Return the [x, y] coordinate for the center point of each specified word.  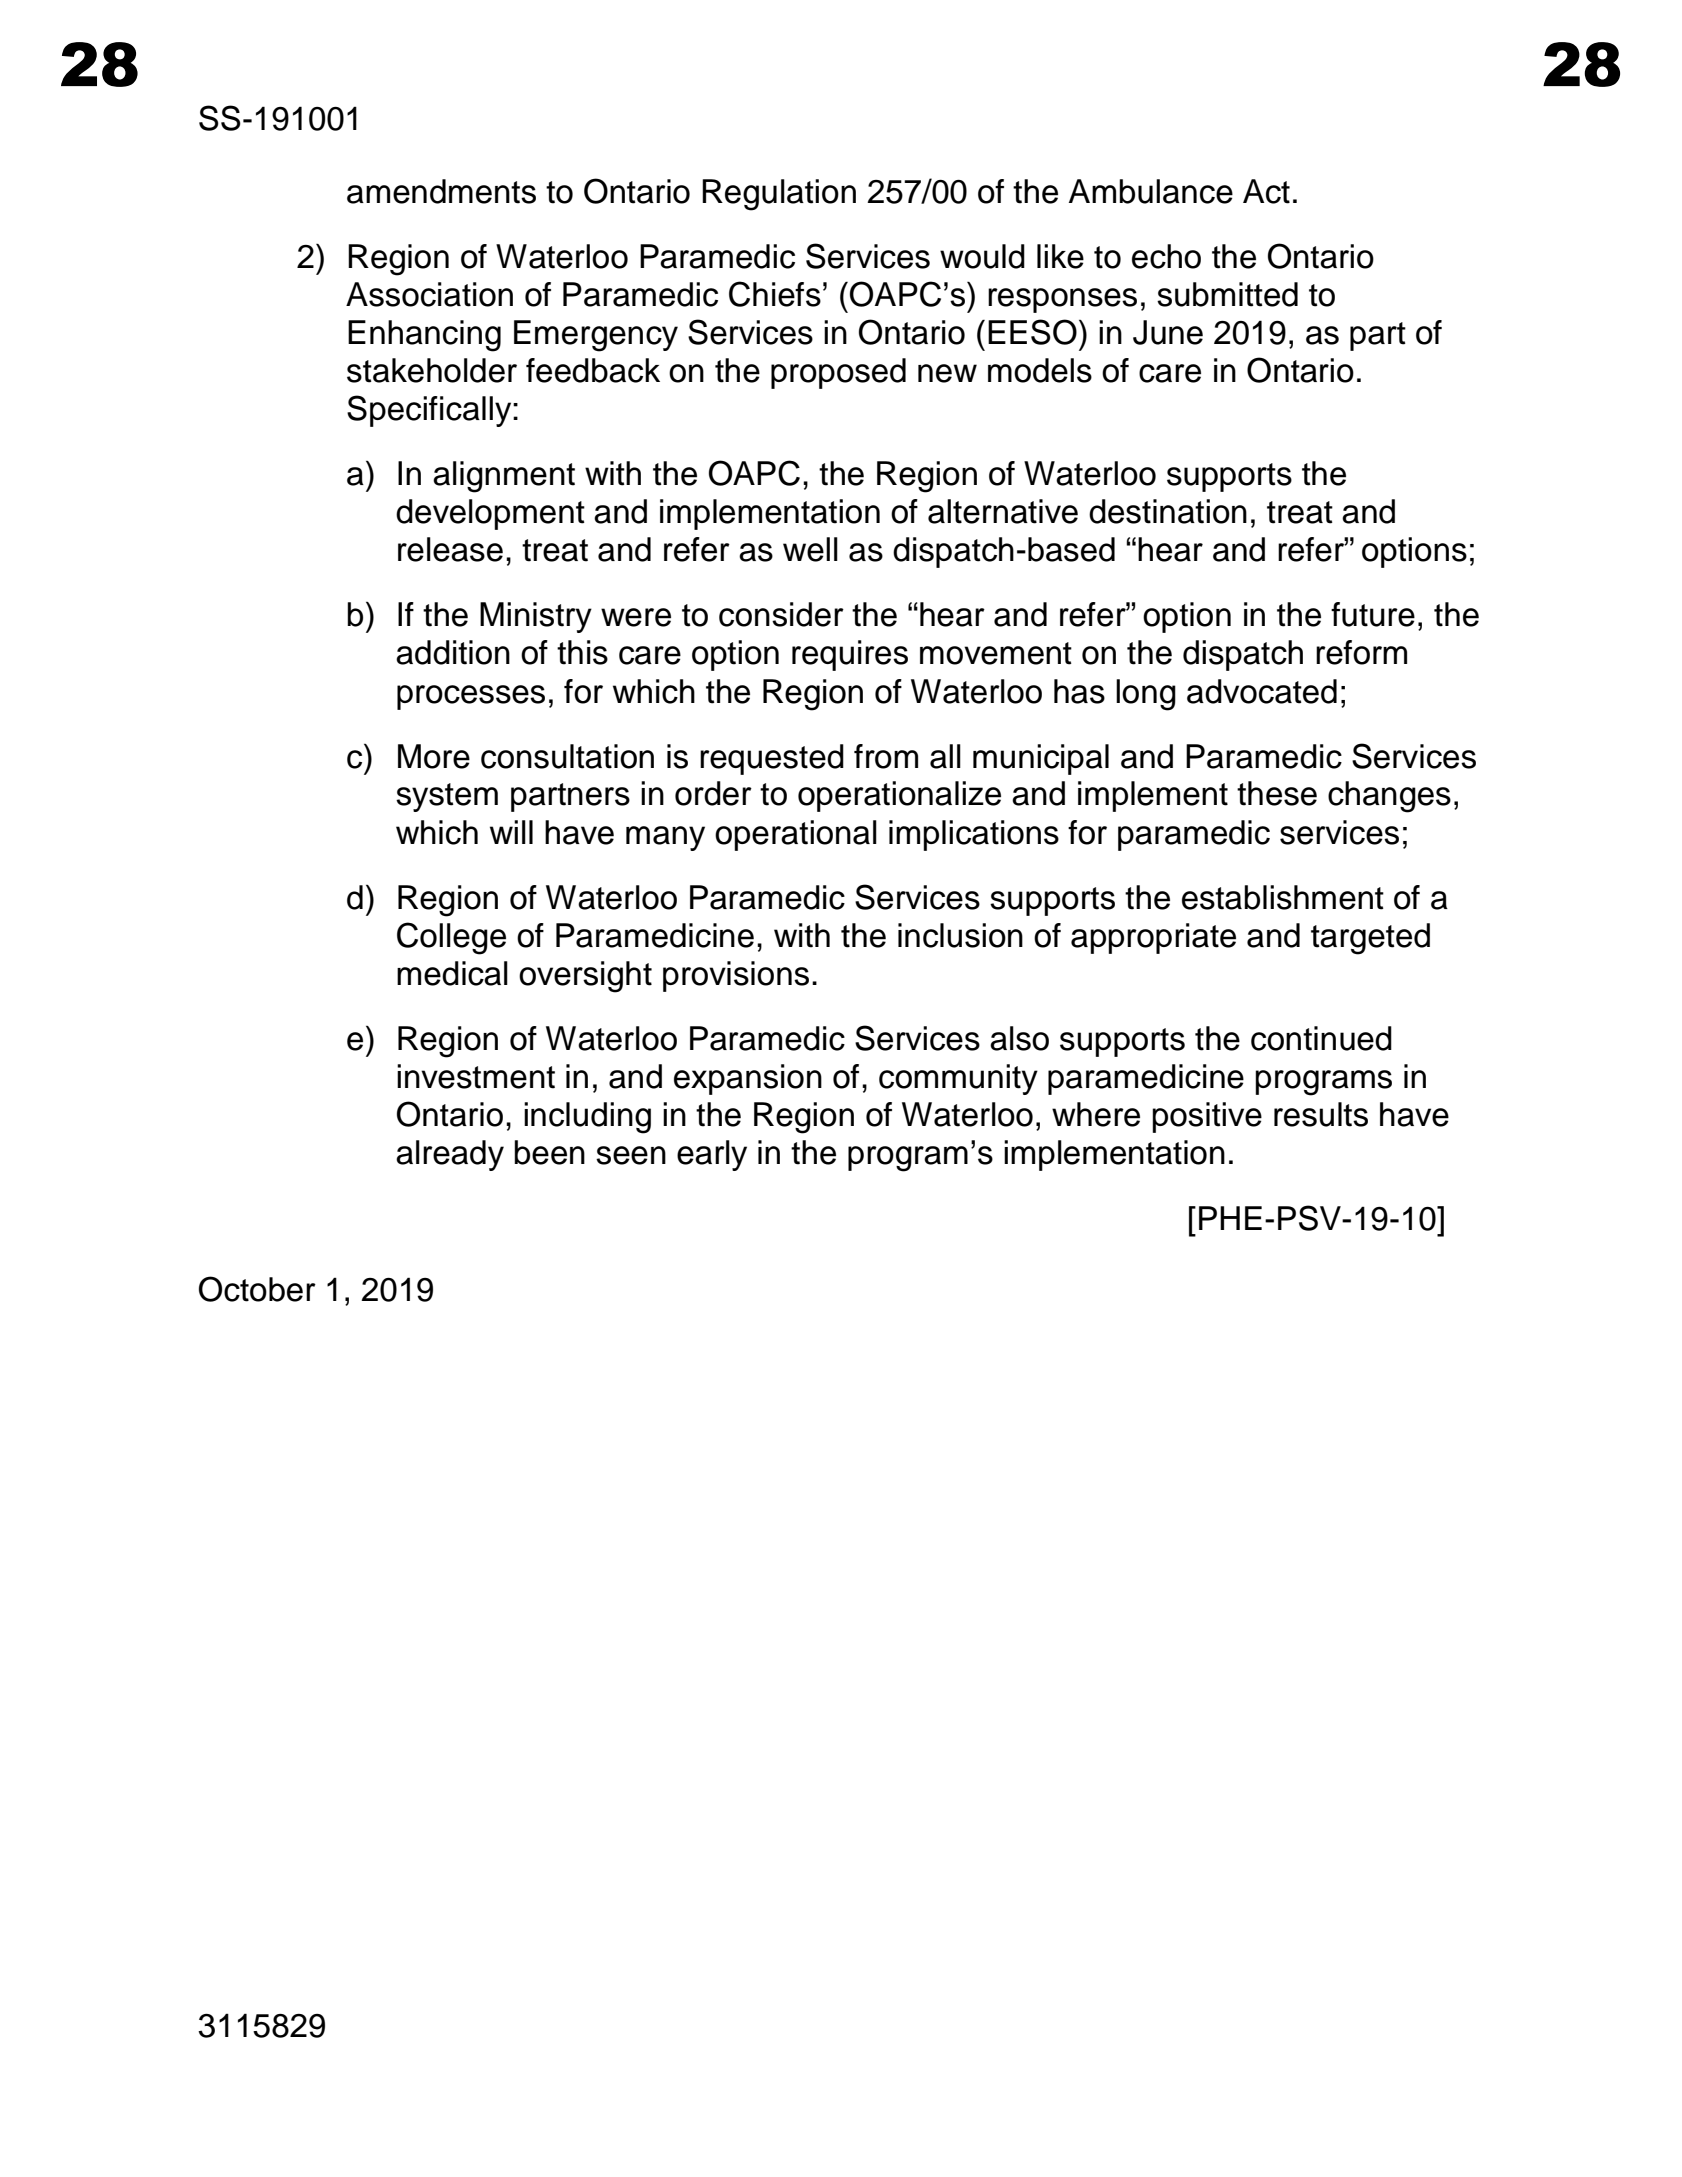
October [257, 1289]
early [712, 1155]
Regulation [779, 195]
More [434, 756]
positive [1207, 1117]
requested [772, 759]
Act [1266, 191]
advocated [1262, 691]
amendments [441, 191]
